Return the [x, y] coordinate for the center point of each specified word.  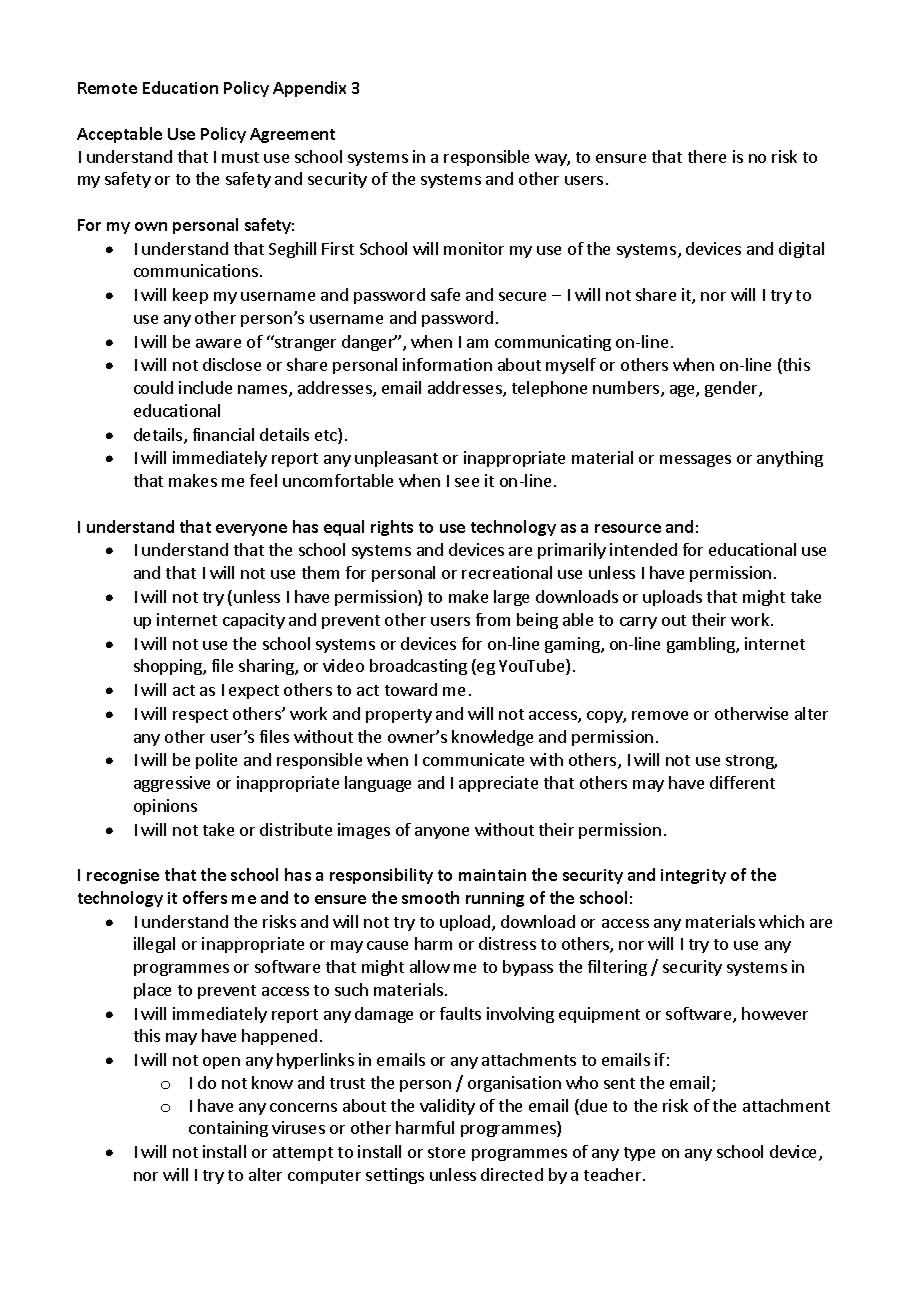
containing [228, 1129]
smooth [430, 897]
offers [205, 897]
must [240, 157]
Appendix [309, 89]
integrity [693, 876]
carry [638, 623]
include [205, 387]
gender [732, 389]
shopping [169, 667]
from [493, 619]
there [707, 156]
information [447, 364]
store [446, 1152]
